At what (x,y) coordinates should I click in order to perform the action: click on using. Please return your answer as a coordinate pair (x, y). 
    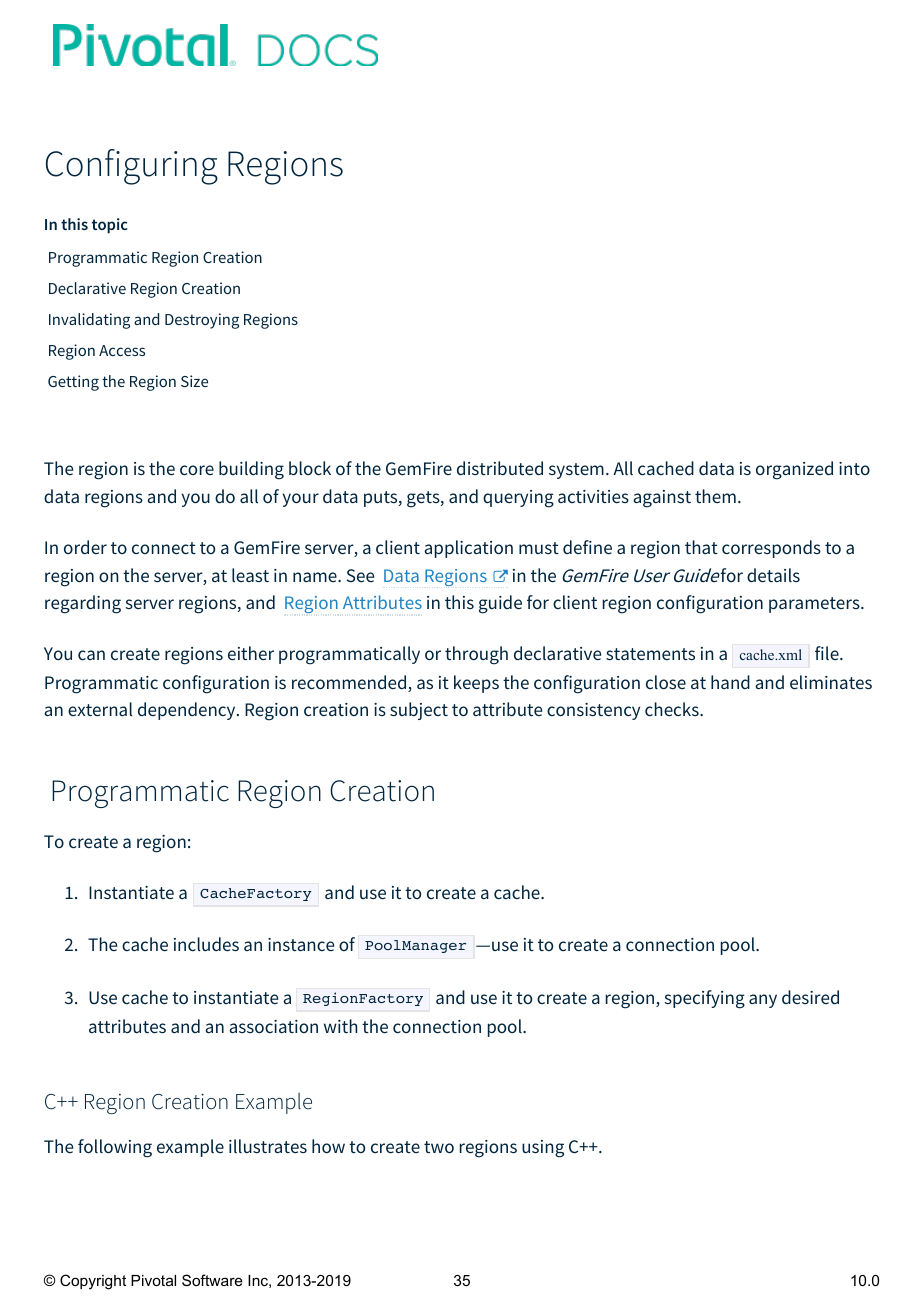
    Looking at the image, I should click on (543, 1149).
